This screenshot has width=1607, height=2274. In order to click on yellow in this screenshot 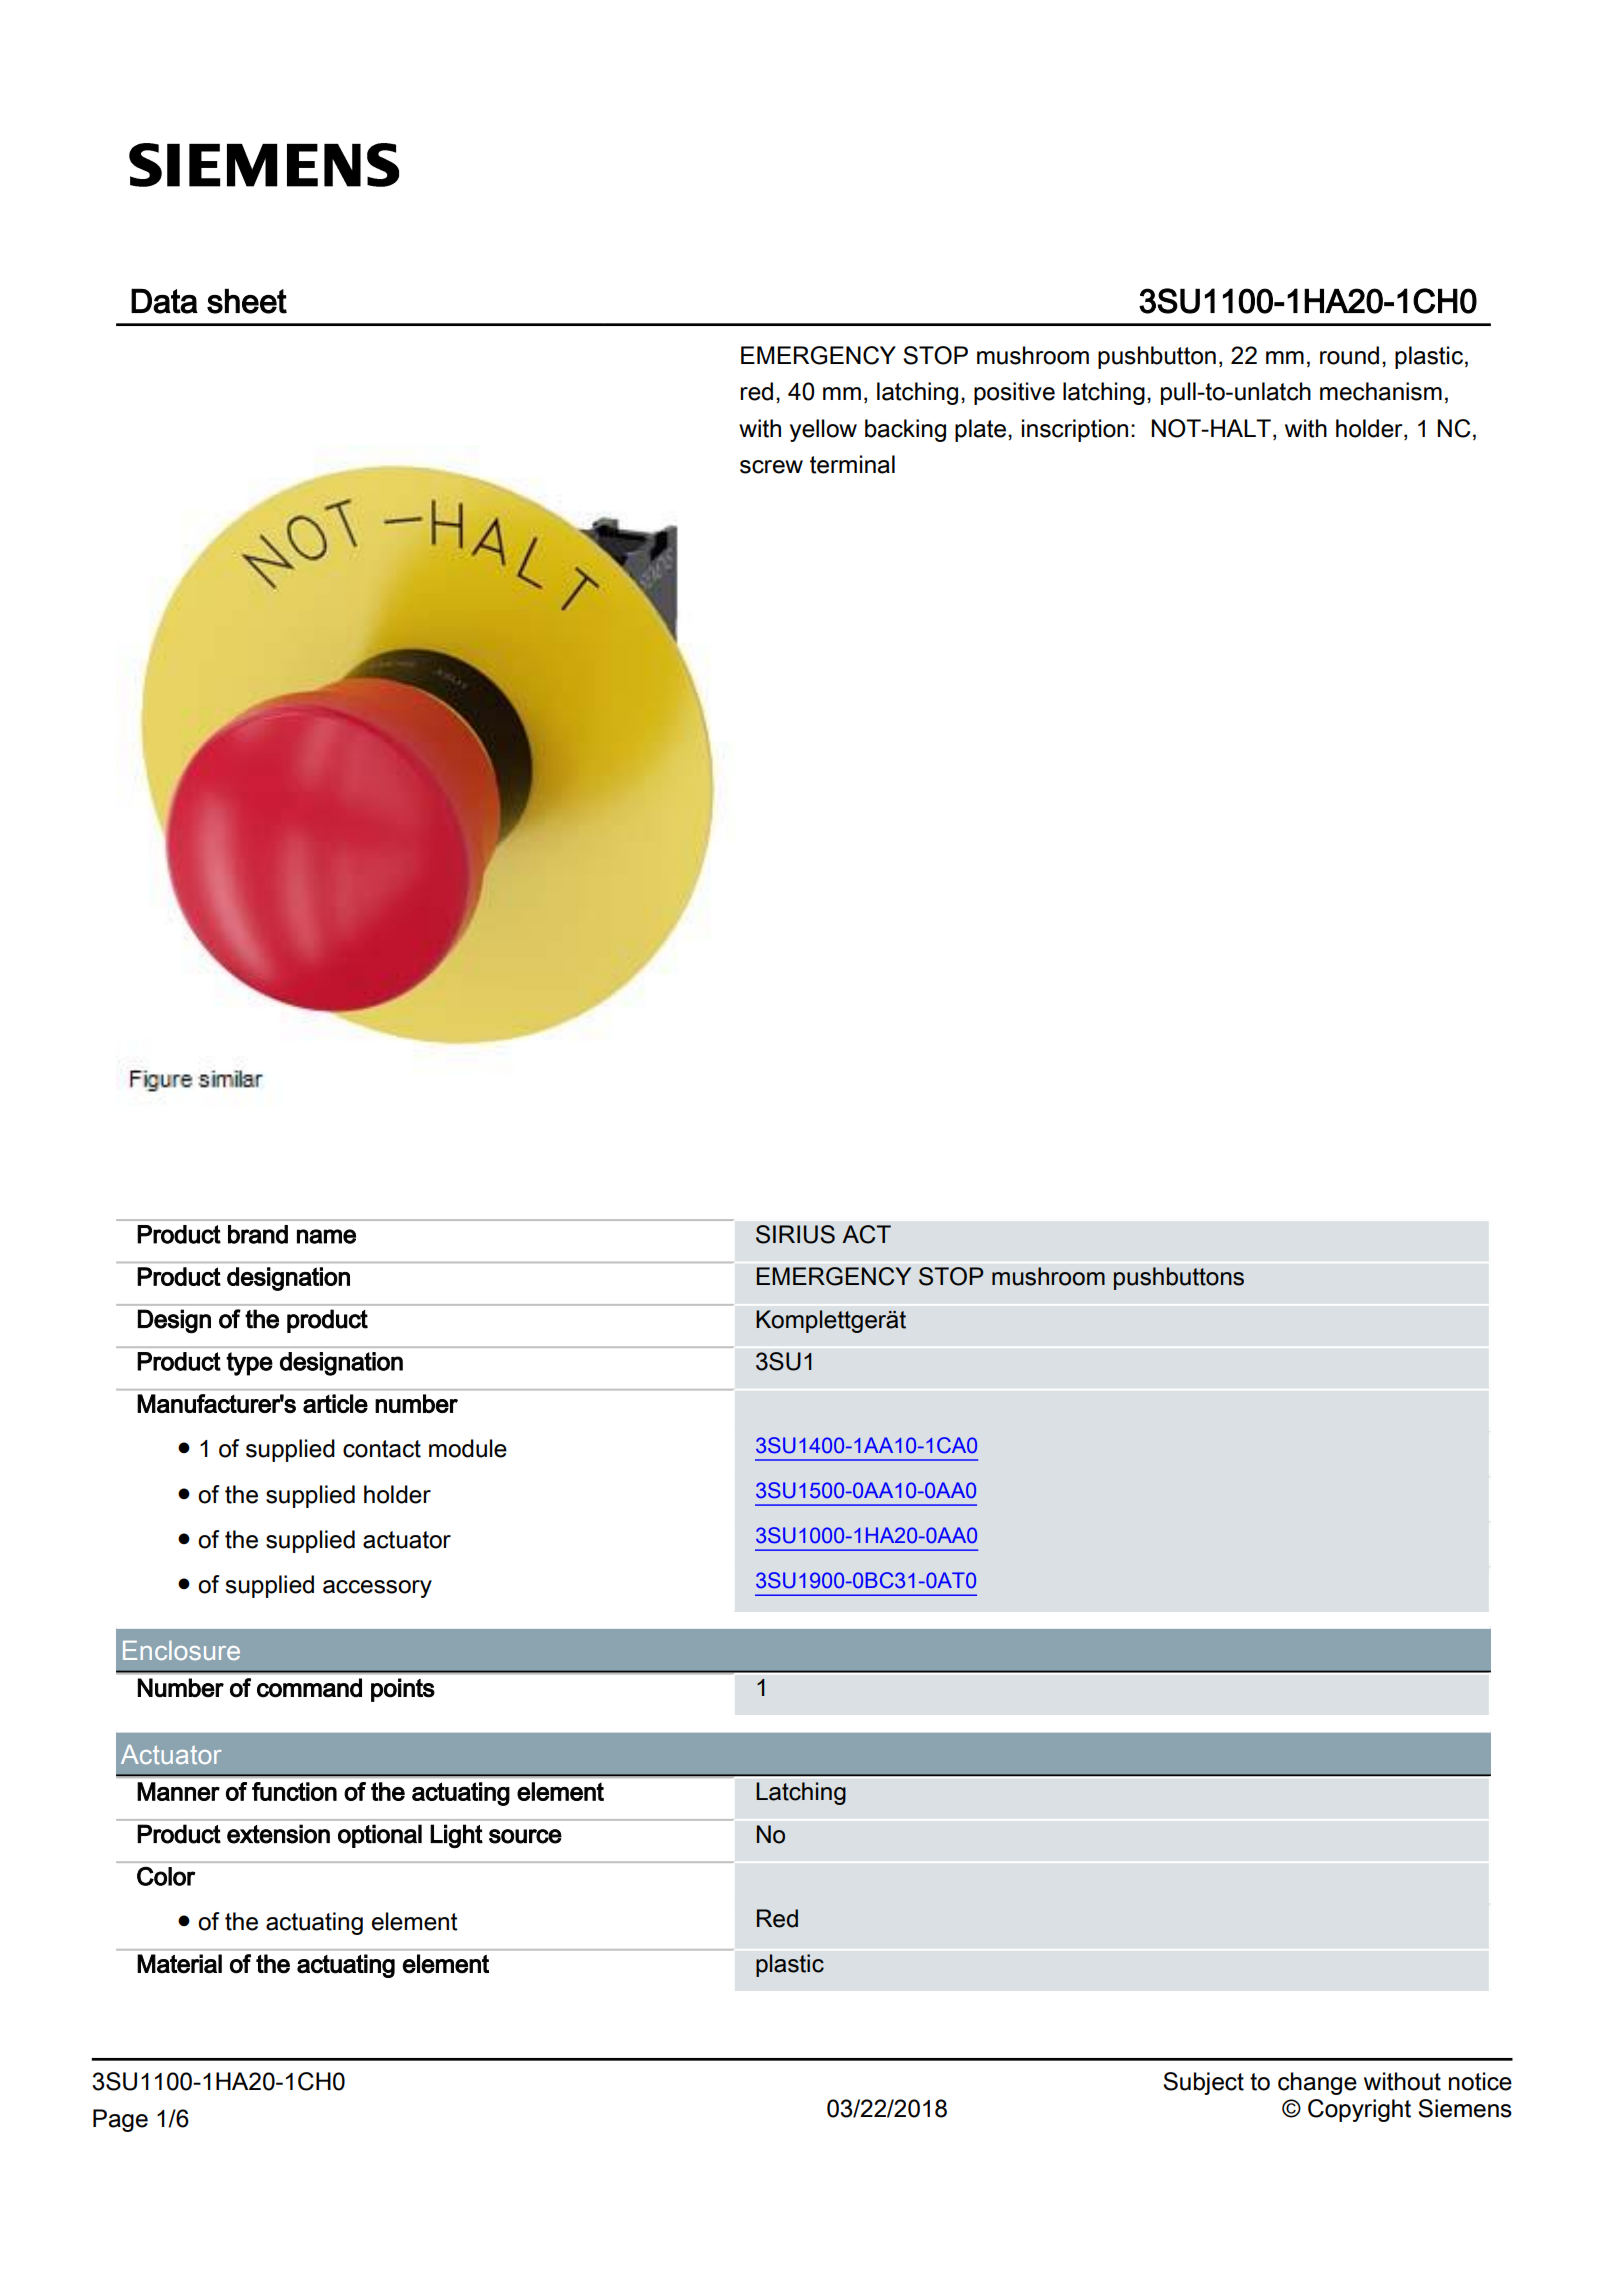, I will do `click(823, 430)`.
